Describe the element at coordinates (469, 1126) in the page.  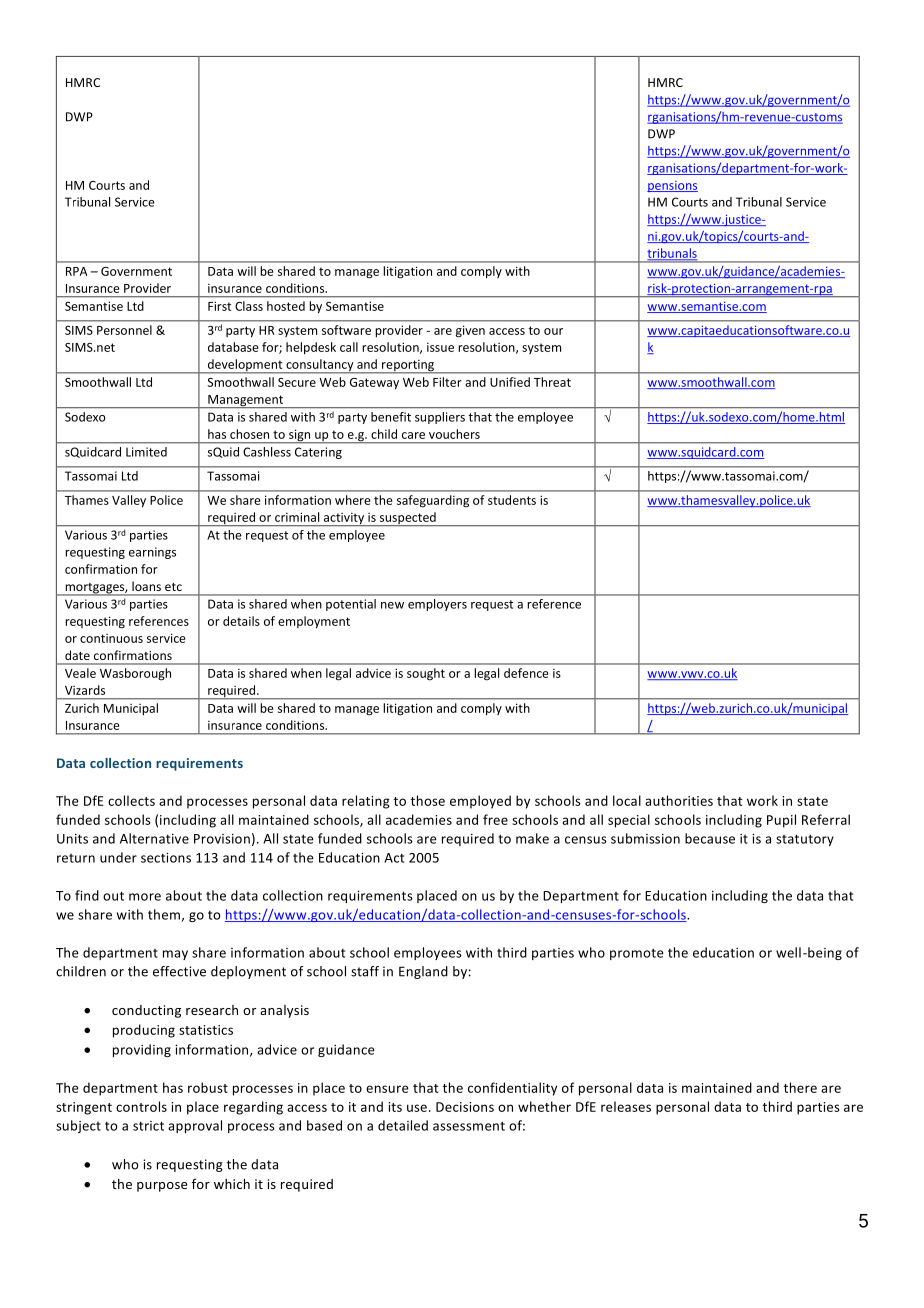
I see `assessment` at that location.
